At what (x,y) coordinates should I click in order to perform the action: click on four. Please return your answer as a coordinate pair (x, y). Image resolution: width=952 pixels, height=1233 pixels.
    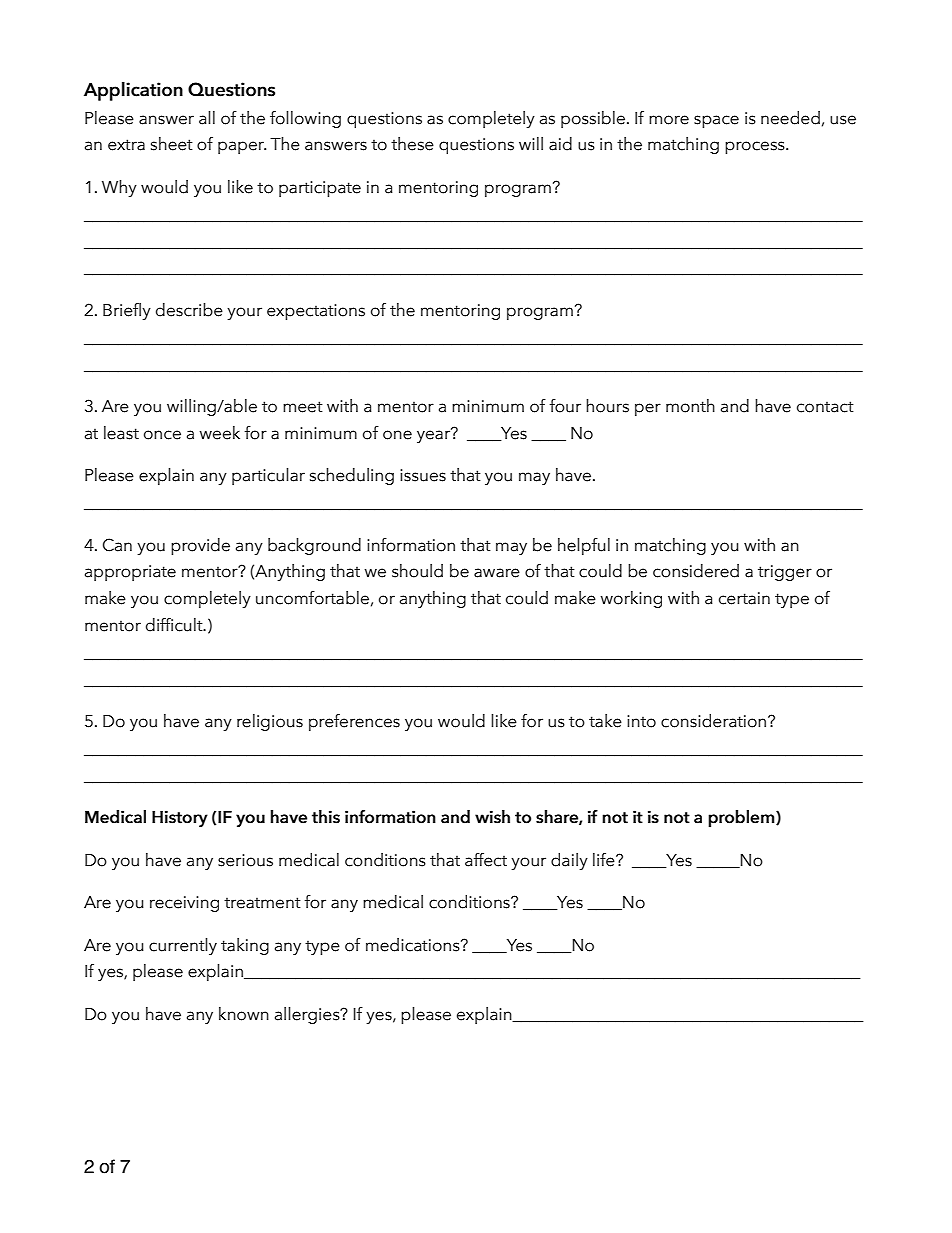
    Looking at the image, I should click on (565, 406).
